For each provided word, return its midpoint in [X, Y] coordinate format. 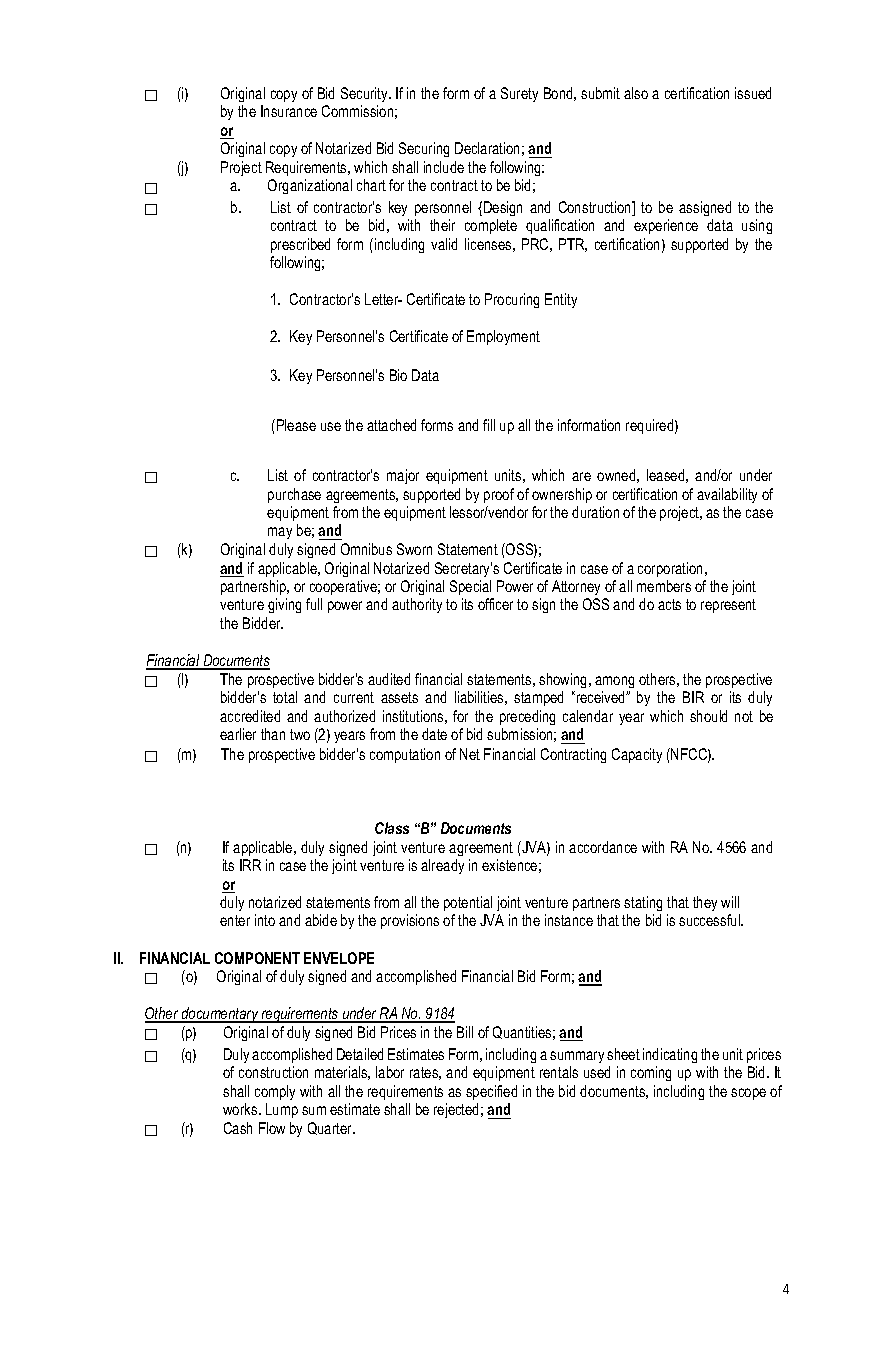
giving [284, 605]
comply [275, 1092]
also [636, 93]
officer [495, 604]
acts [669, 604]
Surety [519, 94]
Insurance [289, 111]
